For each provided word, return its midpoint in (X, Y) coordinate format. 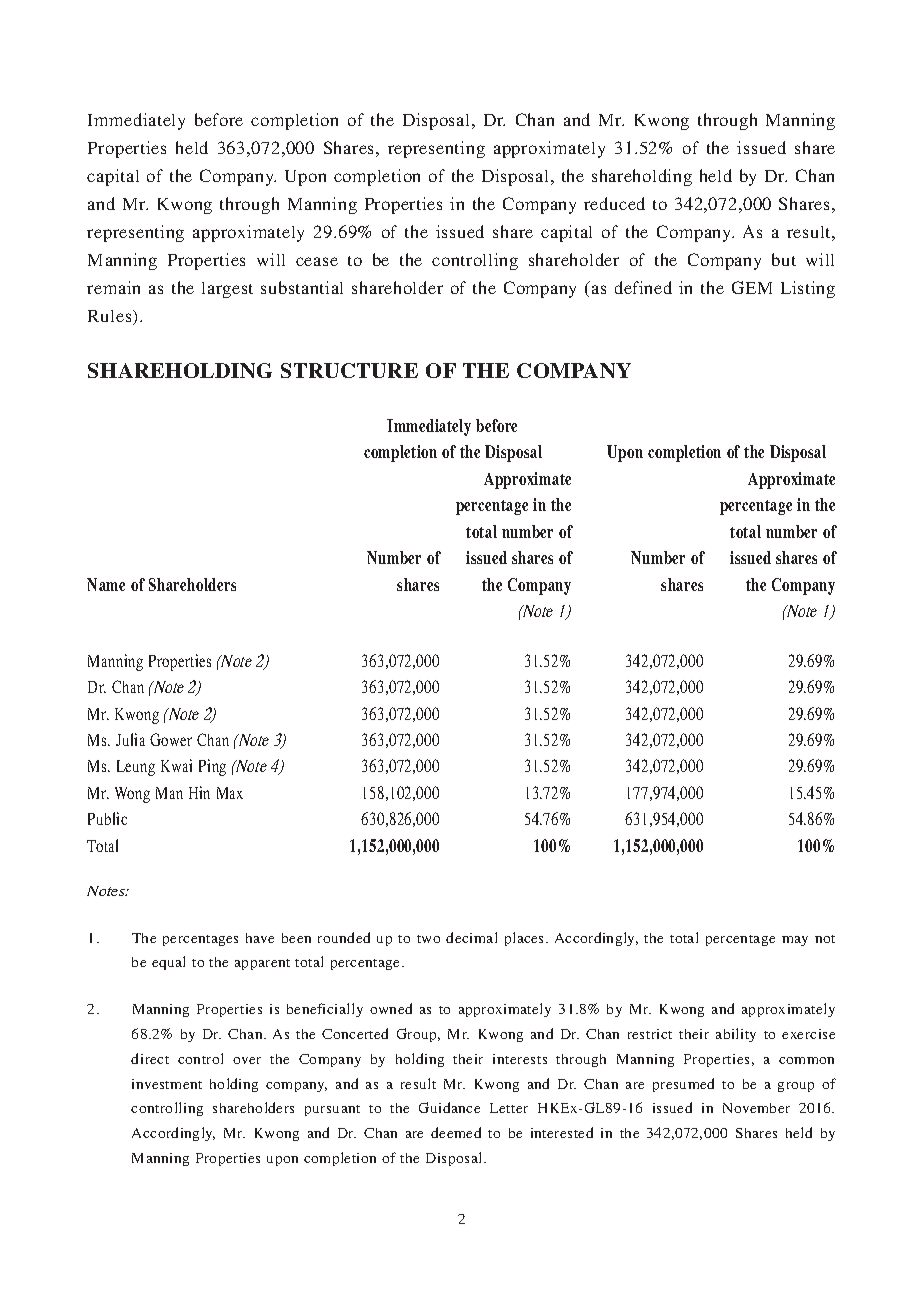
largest (227, 290)
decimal (471, 937)
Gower (171, 739)
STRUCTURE (349, 370)
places (526, 939)
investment (167, 1084)
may (795, 941)
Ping (212, 767)
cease (317, 261)
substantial (302, 287)
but (784, 259)
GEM (752, 287)
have (260, 938)
